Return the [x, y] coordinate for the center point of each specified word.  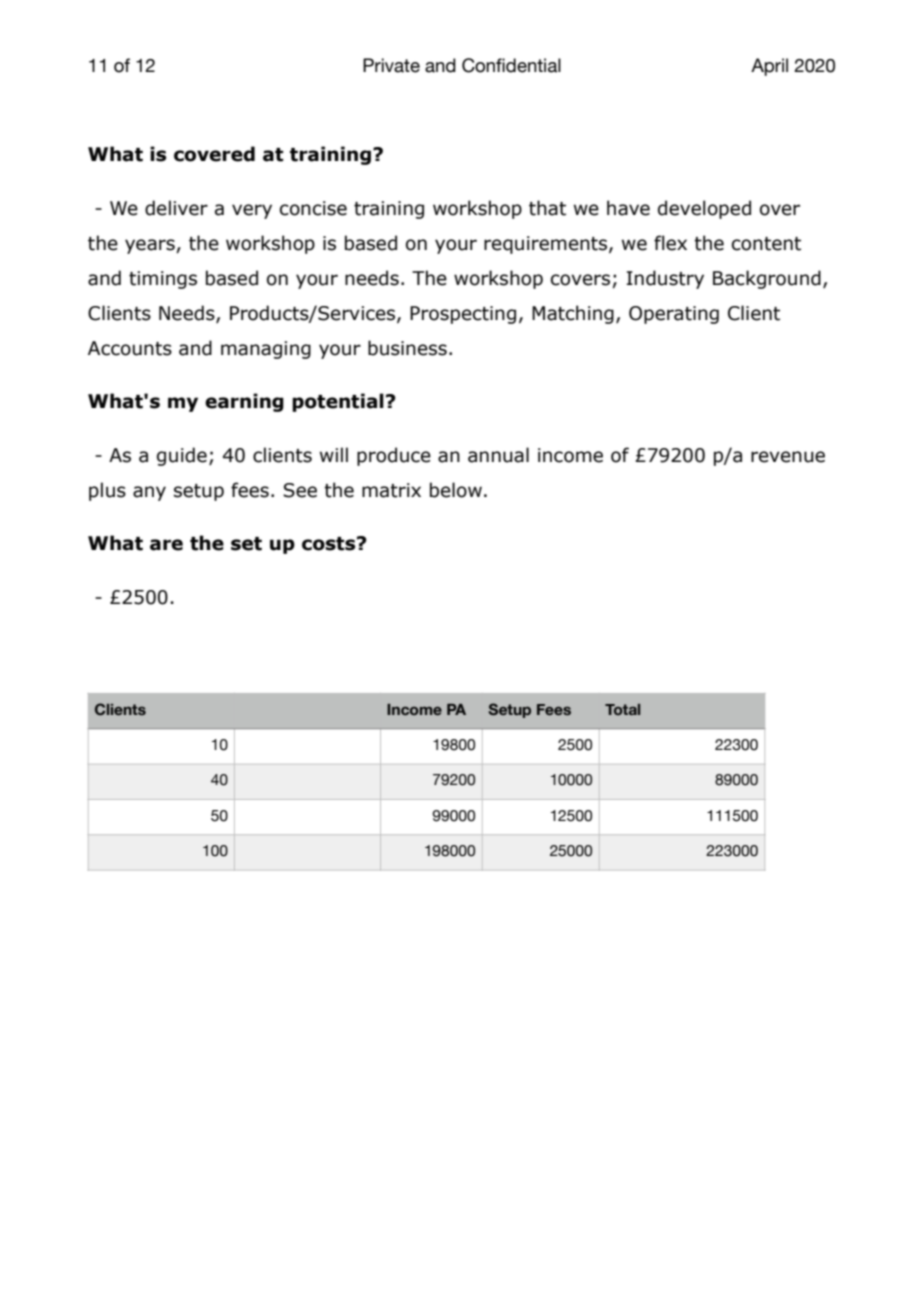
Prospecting [463, 315]
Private [391, 65]
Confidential [511, 65]
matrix [391, 490]
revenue [788, 457]
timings [163, 280]
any [149, 493]
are [166, 545]
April [769, 67]
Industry [665, 279]
